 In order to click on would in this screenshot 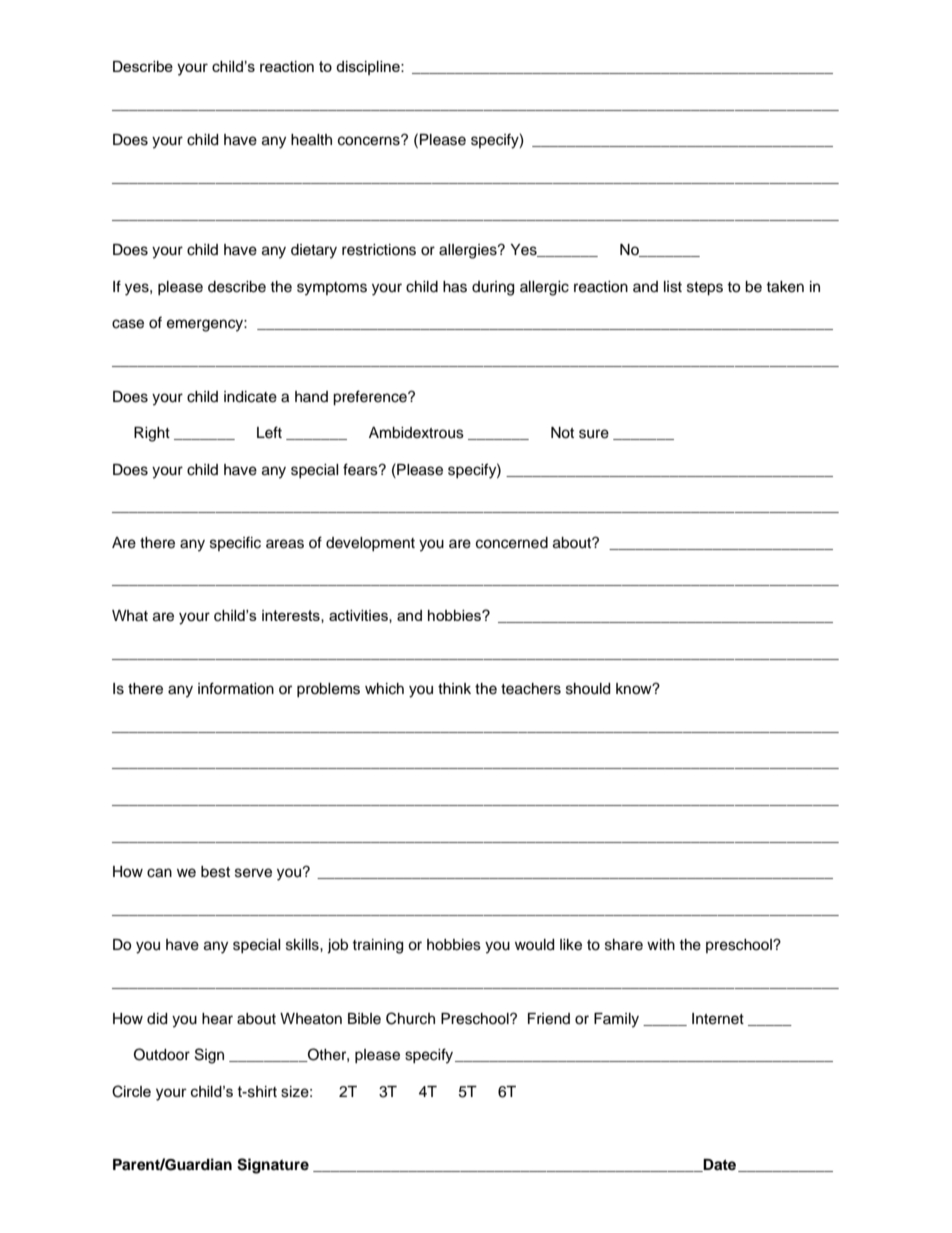, I will do `click(534, 945)`.
